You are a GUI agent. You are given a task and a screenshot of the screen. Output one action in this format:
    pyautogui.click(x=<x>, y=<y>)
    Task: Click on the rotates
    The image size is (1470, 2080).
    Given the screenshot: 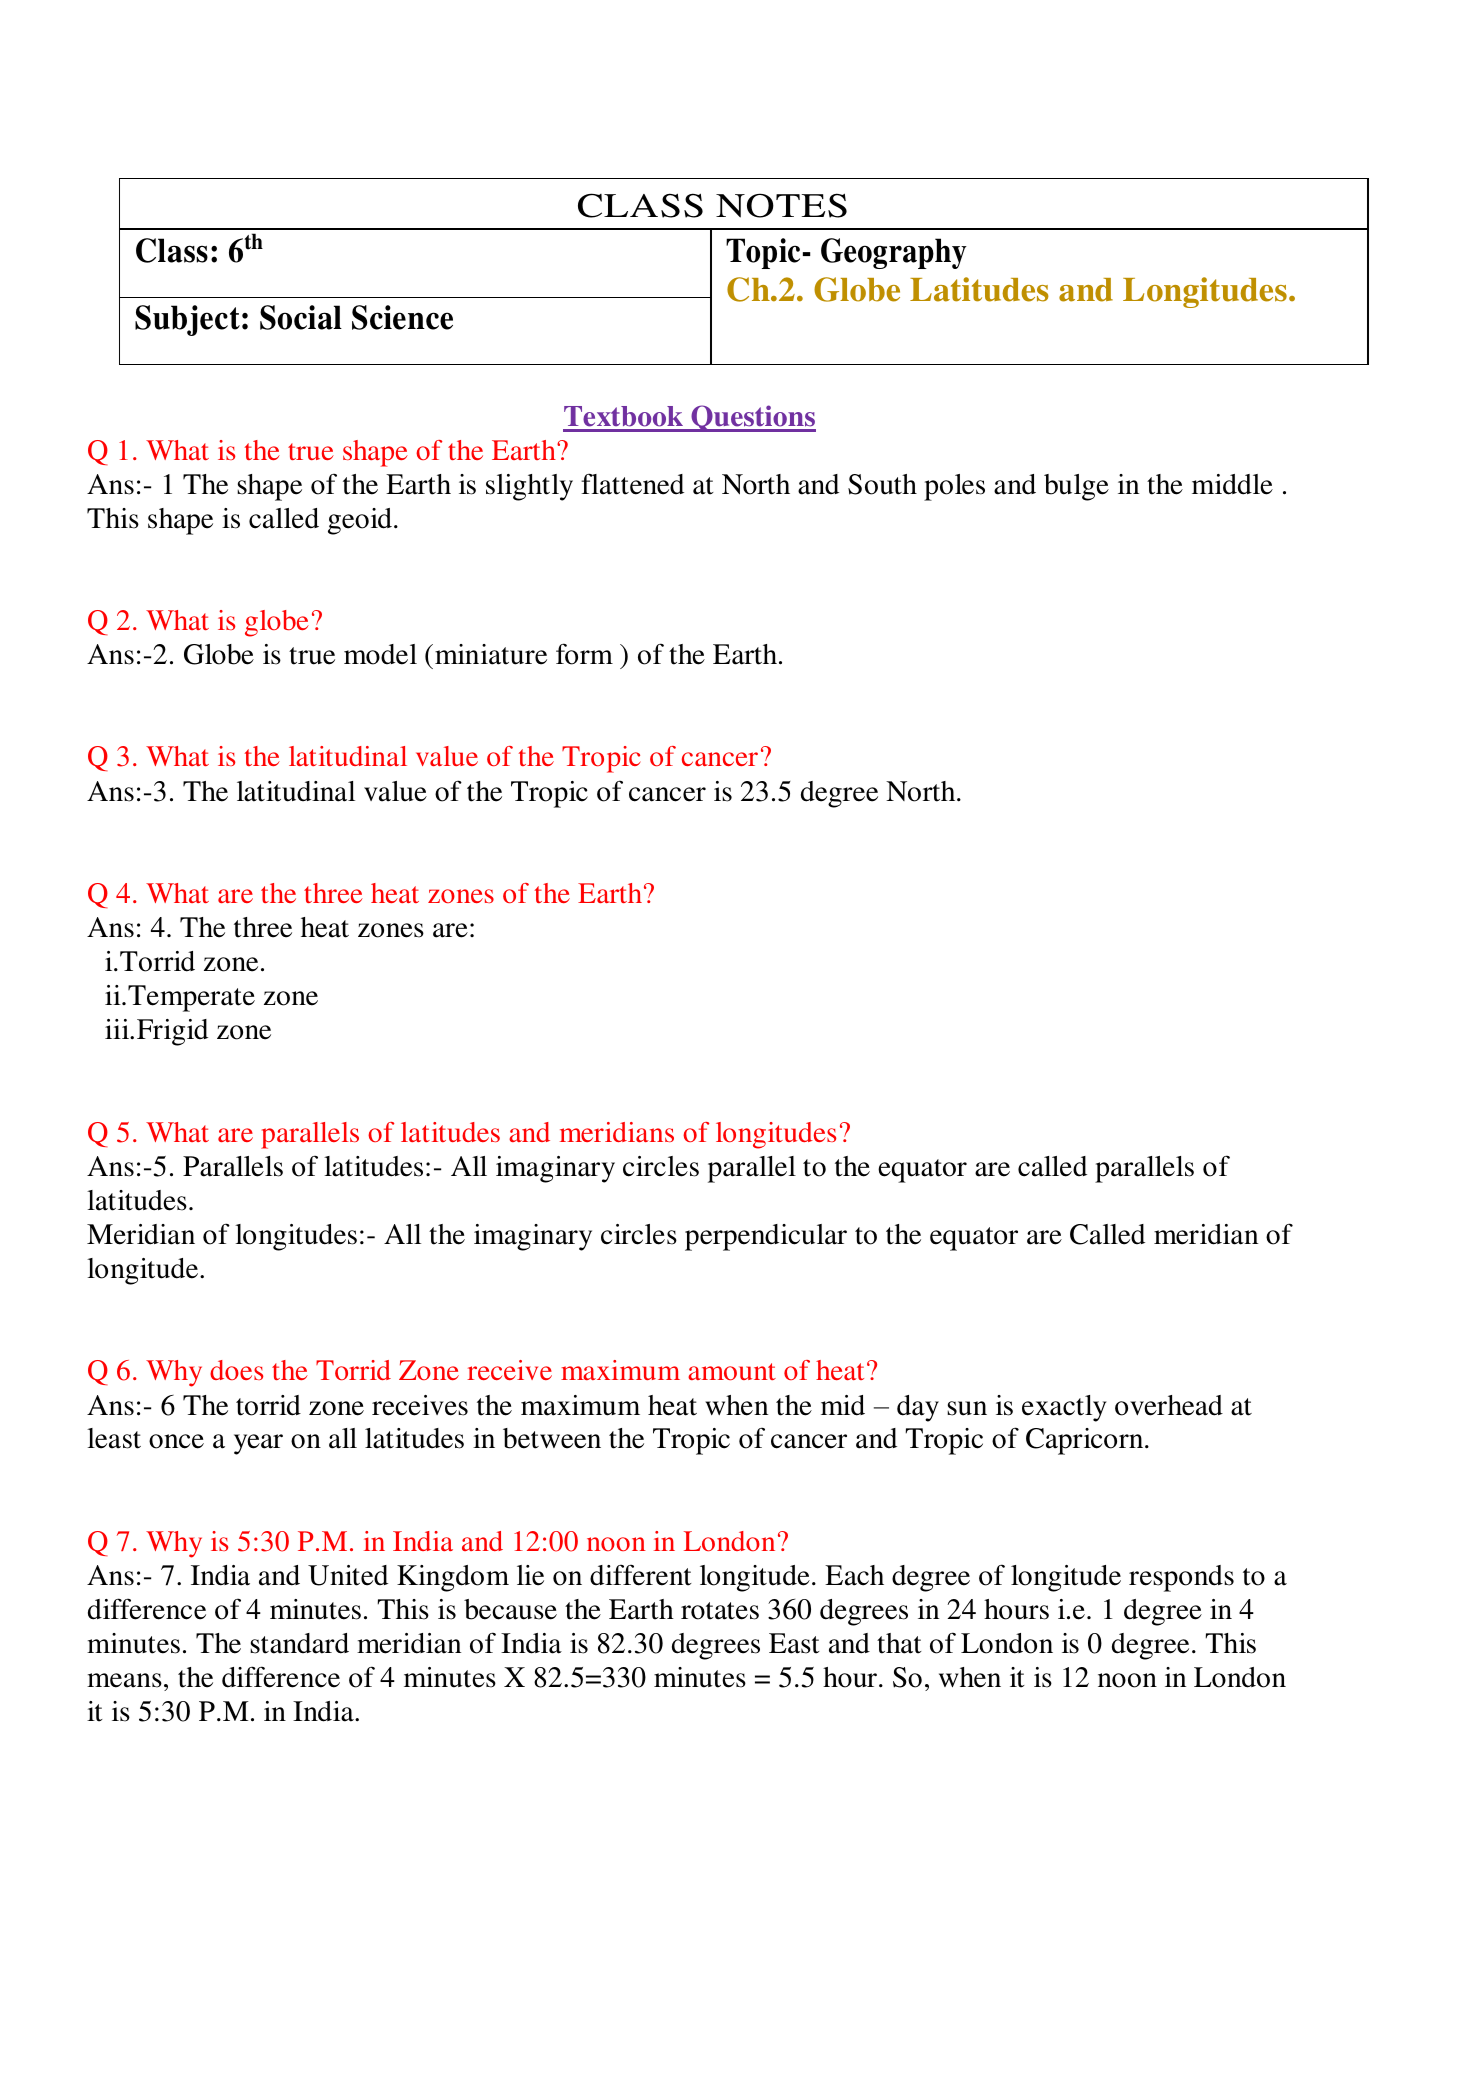 What is the action you would take?
    pyautogui.click(x=720, y=1611)
